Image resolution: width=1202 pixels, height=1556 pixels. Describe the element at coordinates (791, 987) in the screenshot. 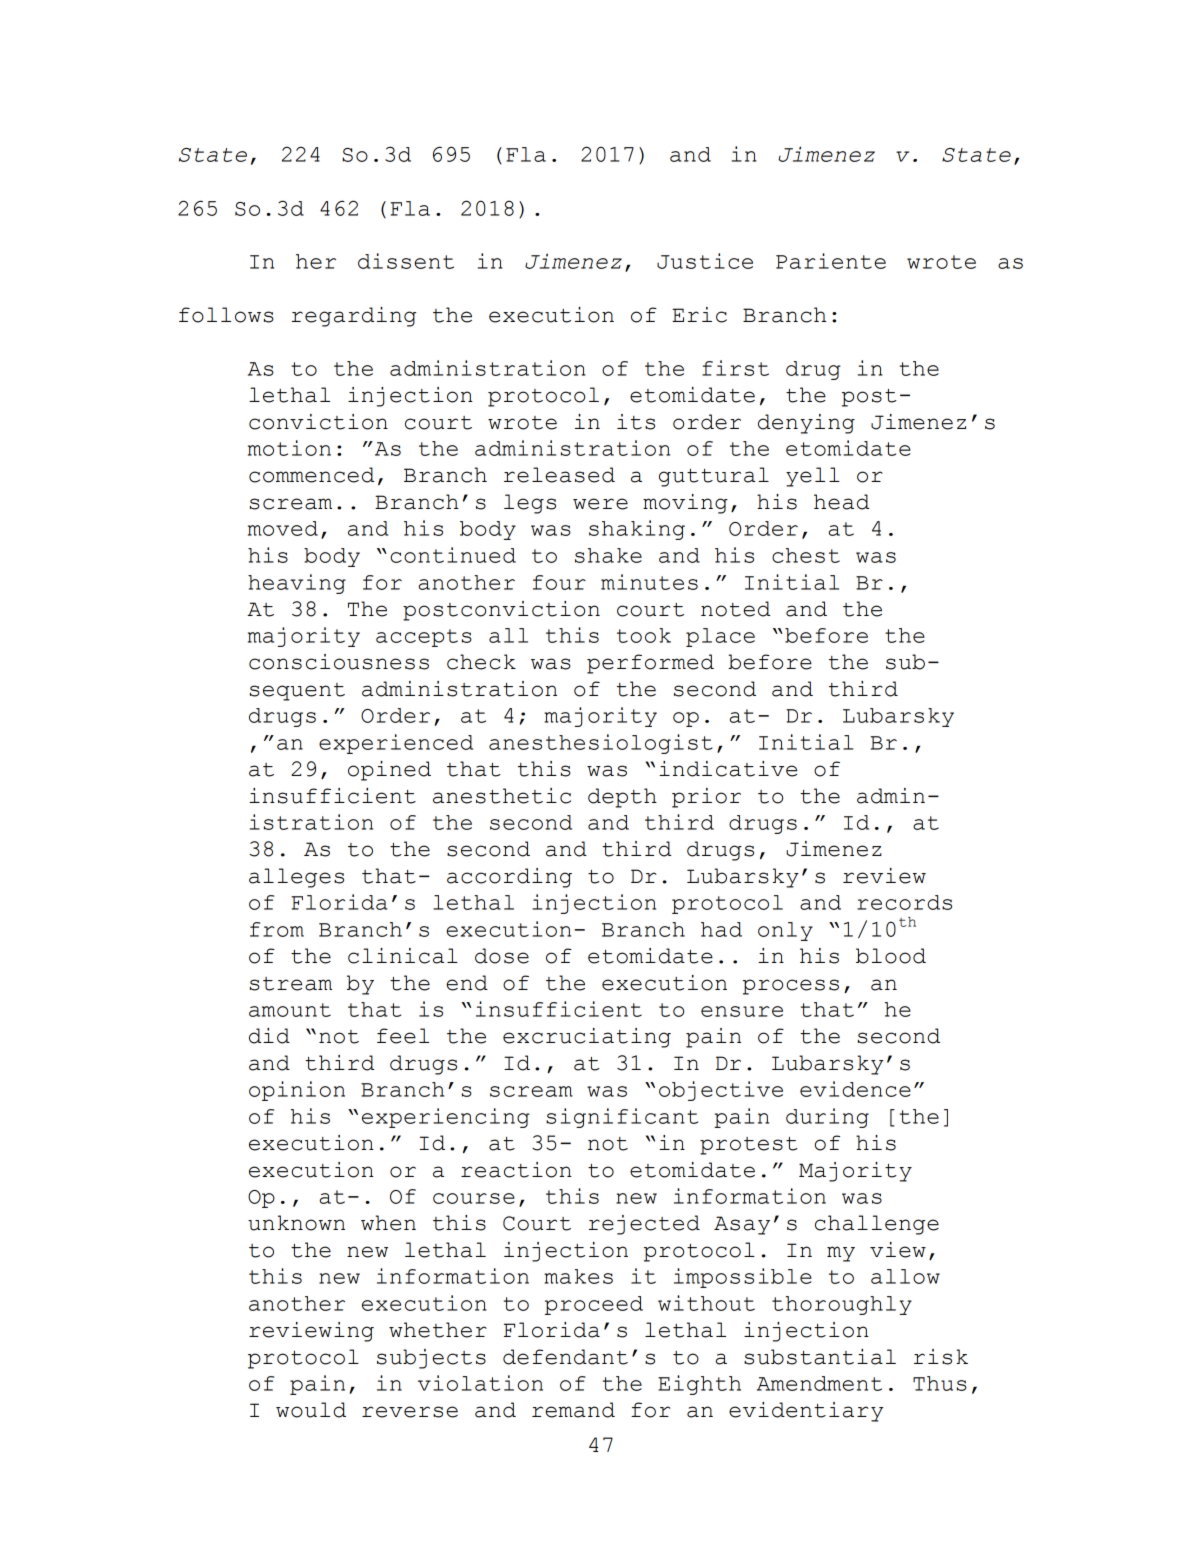

I see `process` at that location.
